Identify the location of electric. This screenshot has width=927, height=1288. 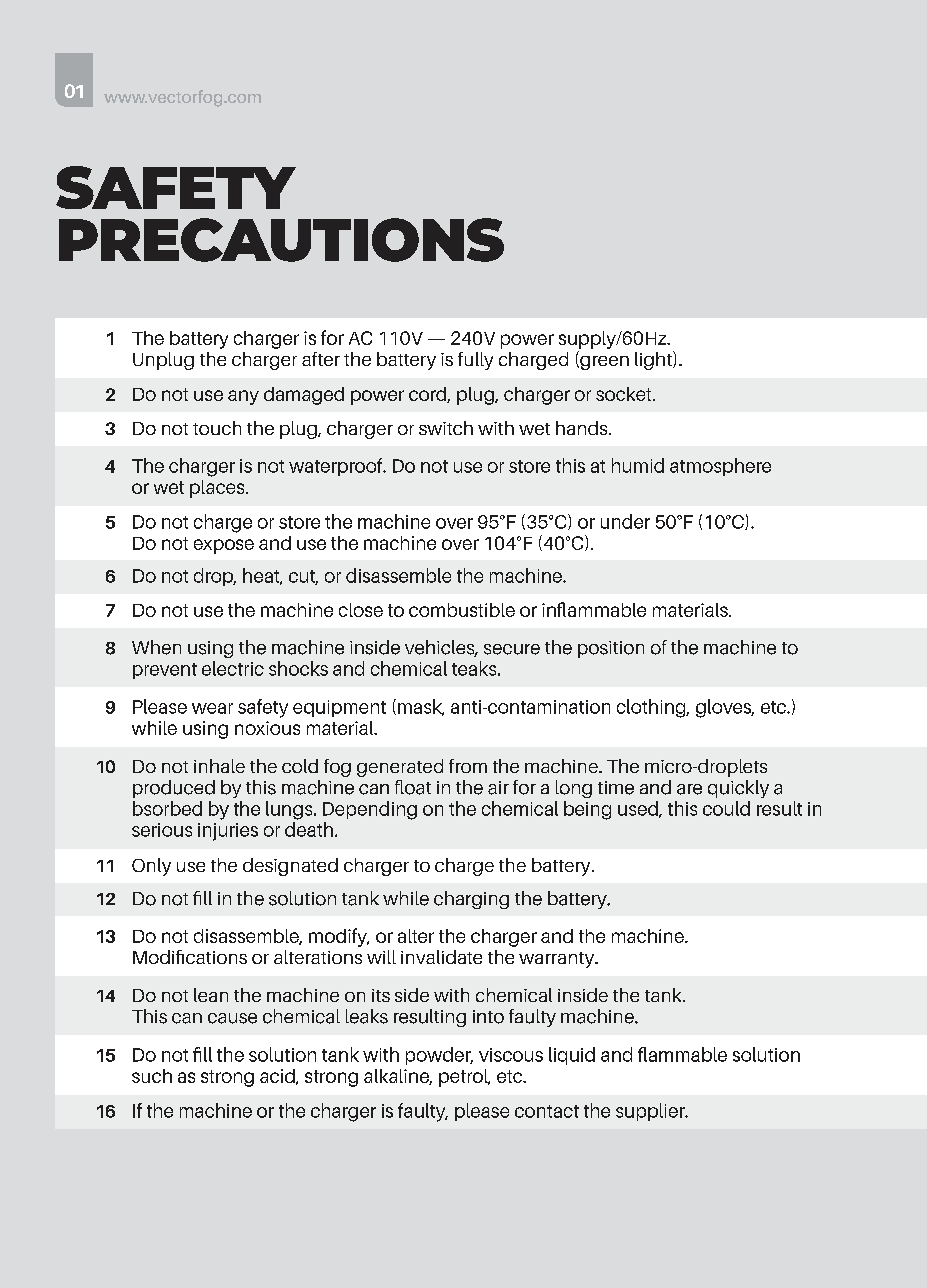
(233, 668).
